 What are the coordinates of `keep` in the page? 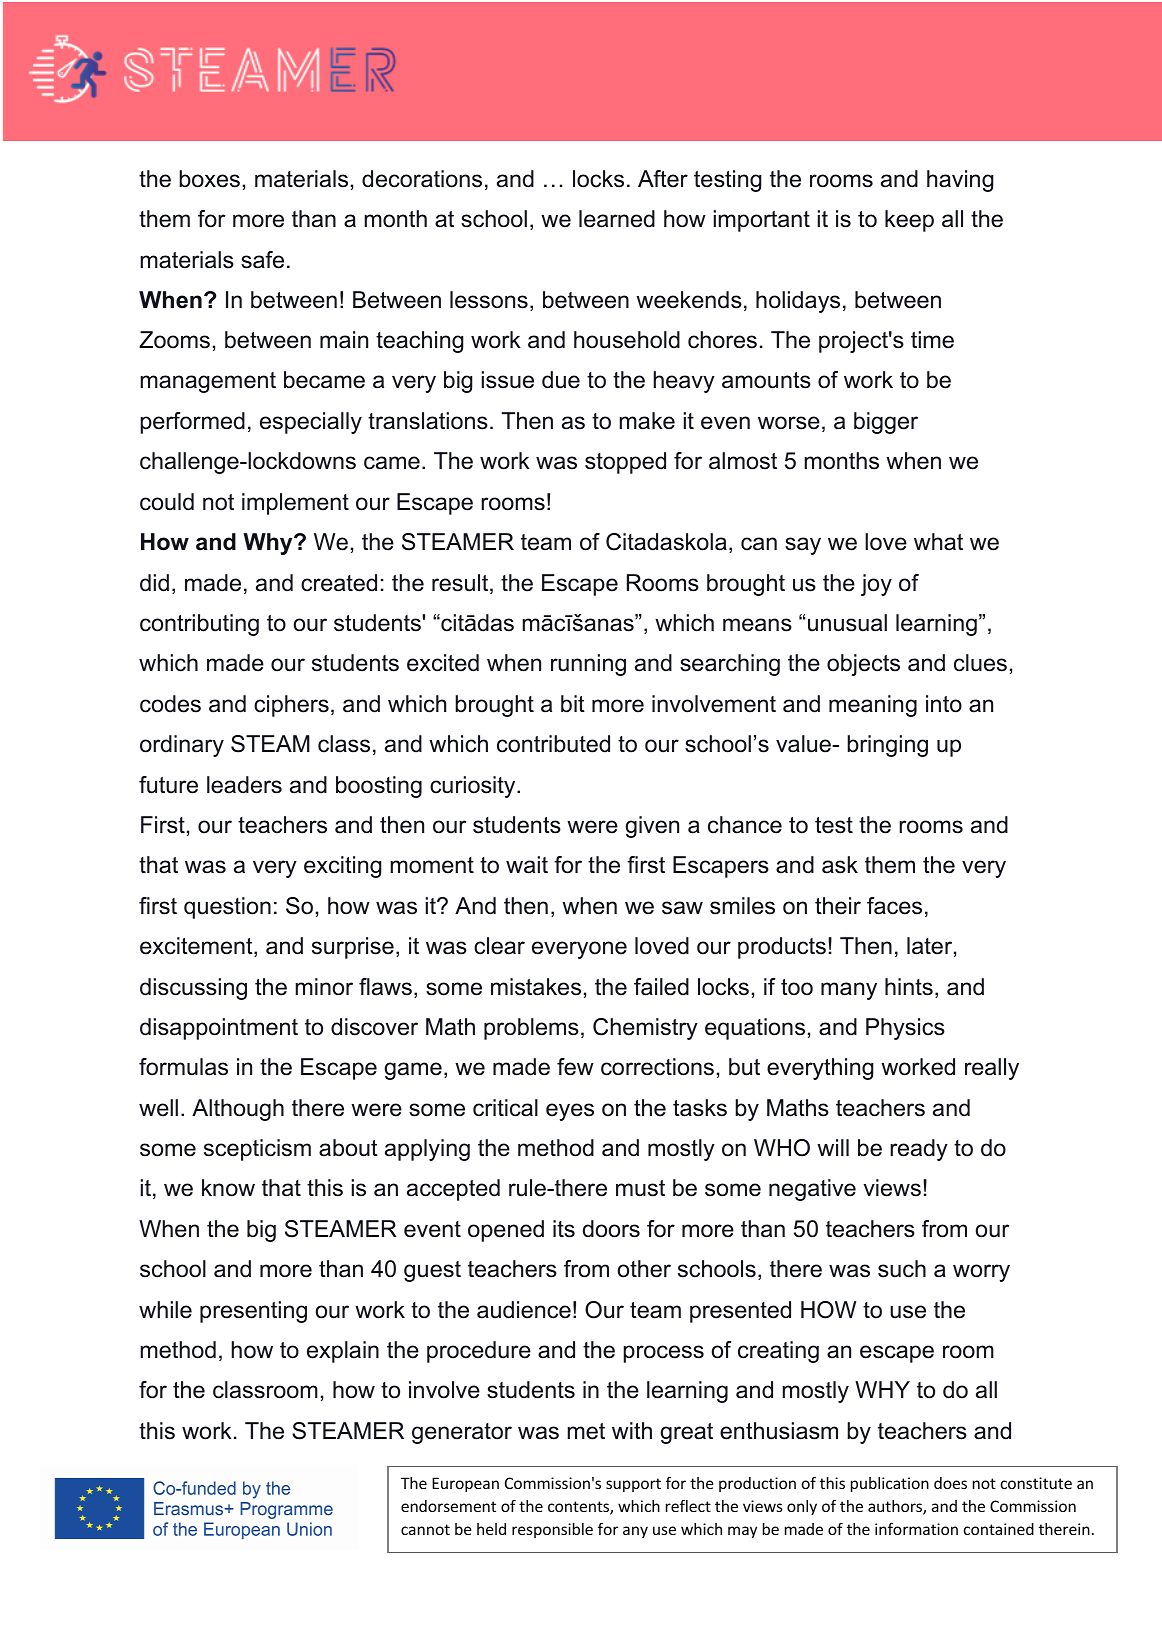 It's located at (909, 221).
